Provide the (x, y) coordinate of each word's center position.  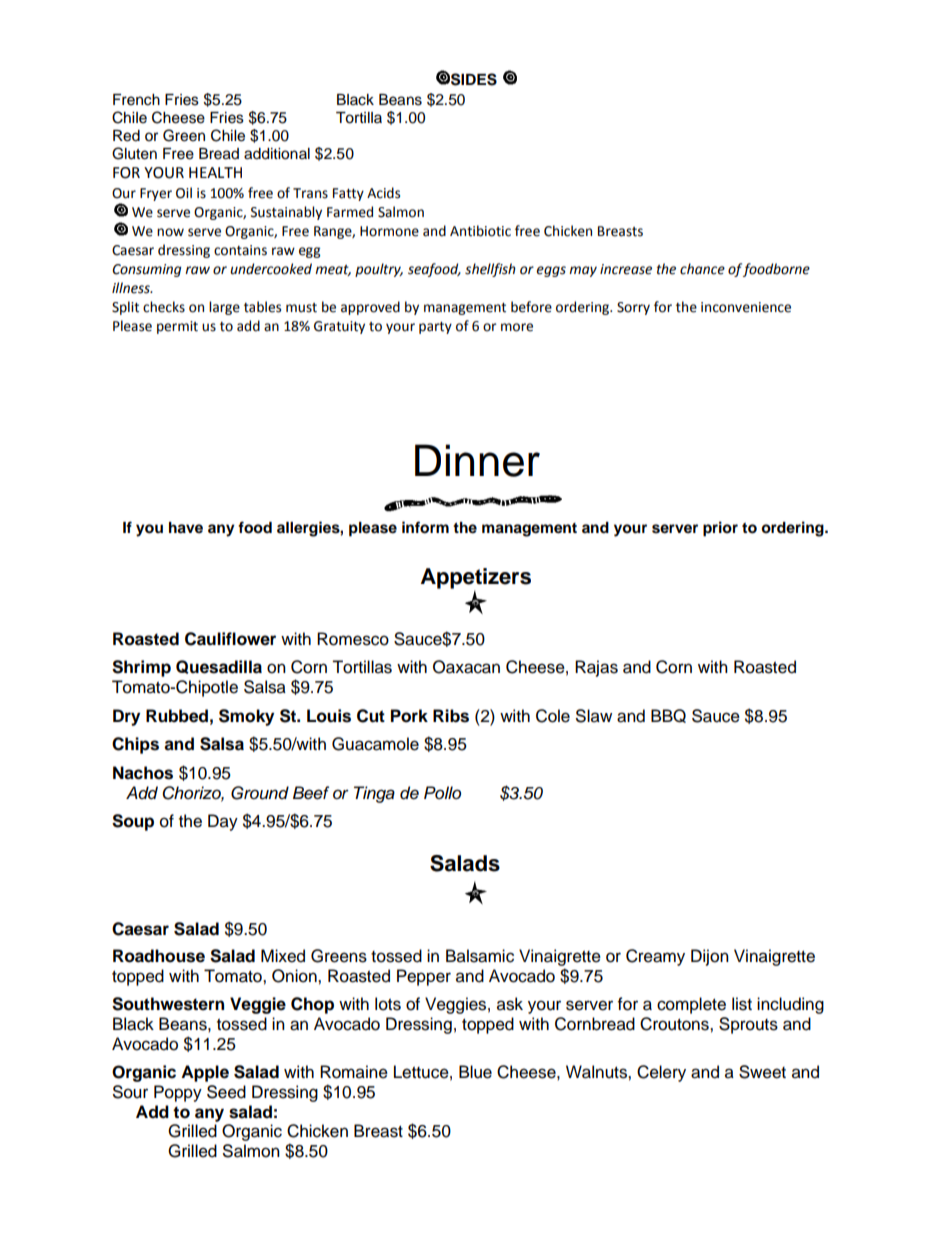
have (186, 528)
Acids (383, 193)
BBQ (668, 716)
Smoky (246, 717)
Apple (205, 1073)
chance (702, 269)
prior (720, 529)
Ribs (451, 716)
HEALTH (215, 172)
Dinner (477, 460)
